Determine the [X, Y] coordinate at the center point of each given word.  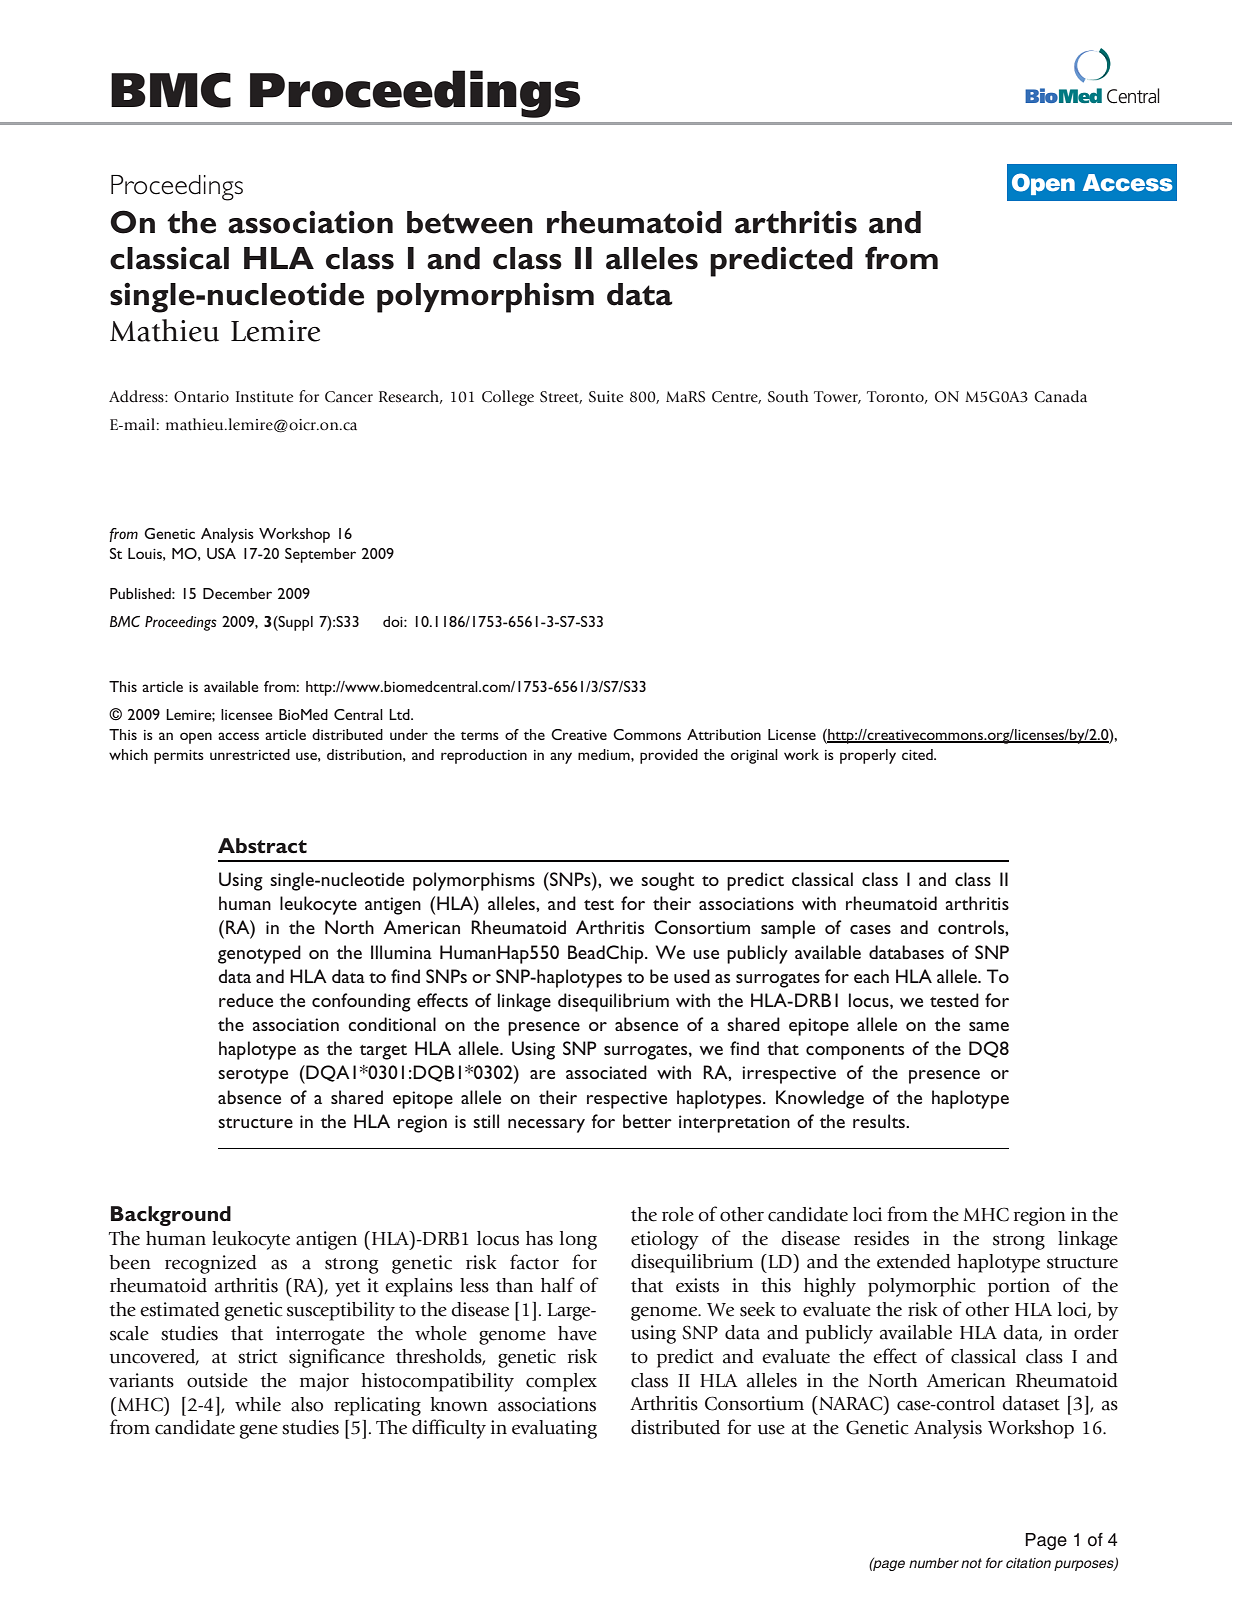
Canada [1060, 396]
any [561, 758]
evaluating [554, 1429]
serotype [253, 1076]
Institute [264, 397]
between [470, 222]
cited [918, 754]
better [647, 1121]
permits [179, 757]
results [880, 1121]
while [258, 1404]
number [934, 1563]
